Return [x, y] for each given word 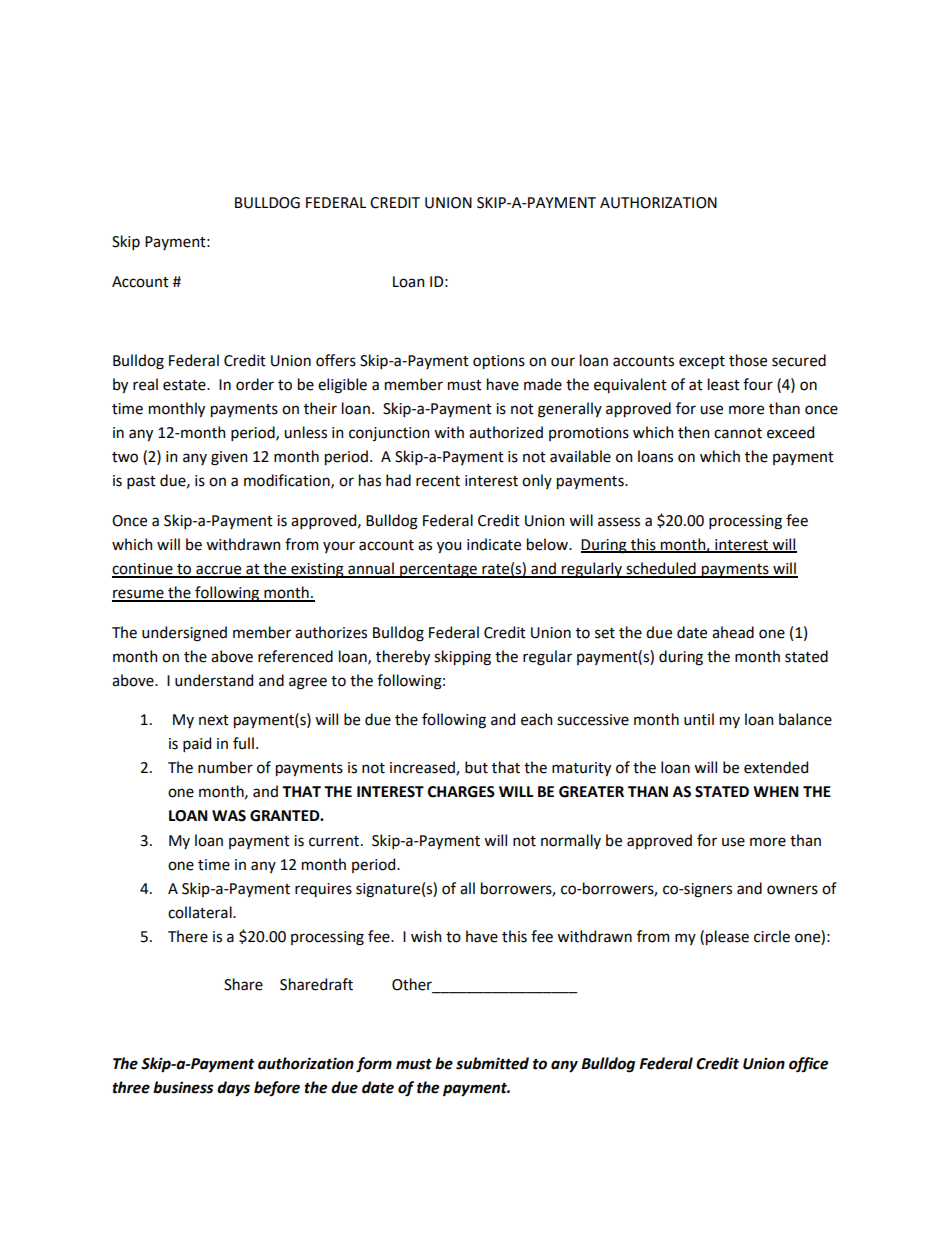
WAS [229, 816]
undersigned [184, 634]
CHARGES [461, 792]
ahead [733, 632]
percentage [438, 571]
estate [185, 385]
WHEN [776, 791]
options [499, 362]
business [183, 1087]
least [724, 384]
